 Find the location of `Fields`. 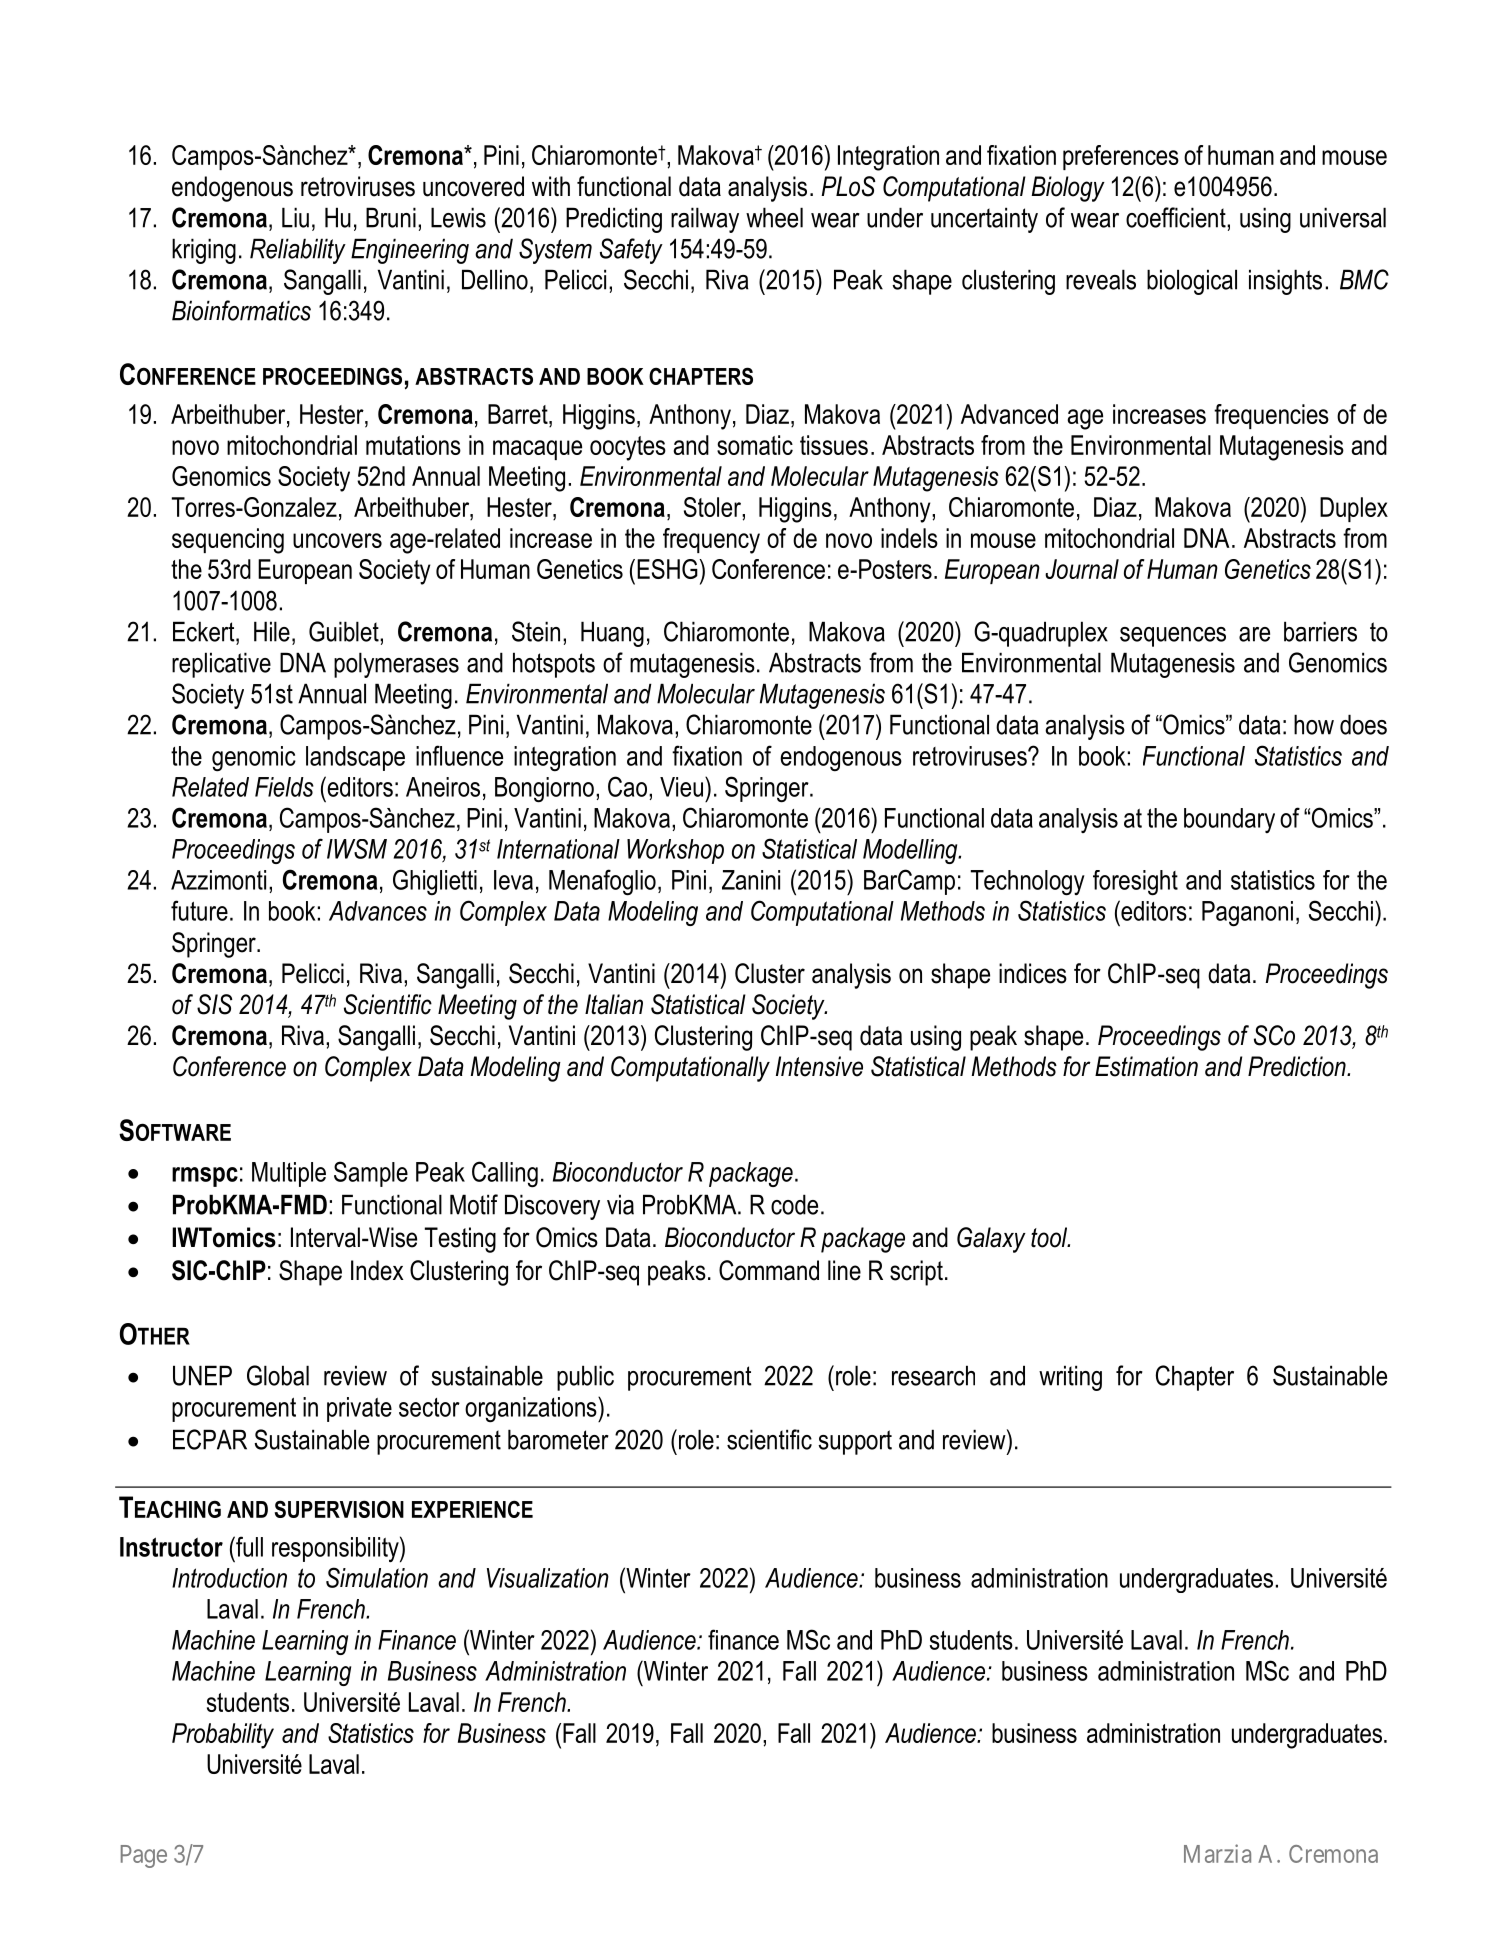

Fields is located at coordinates (284, 787).
